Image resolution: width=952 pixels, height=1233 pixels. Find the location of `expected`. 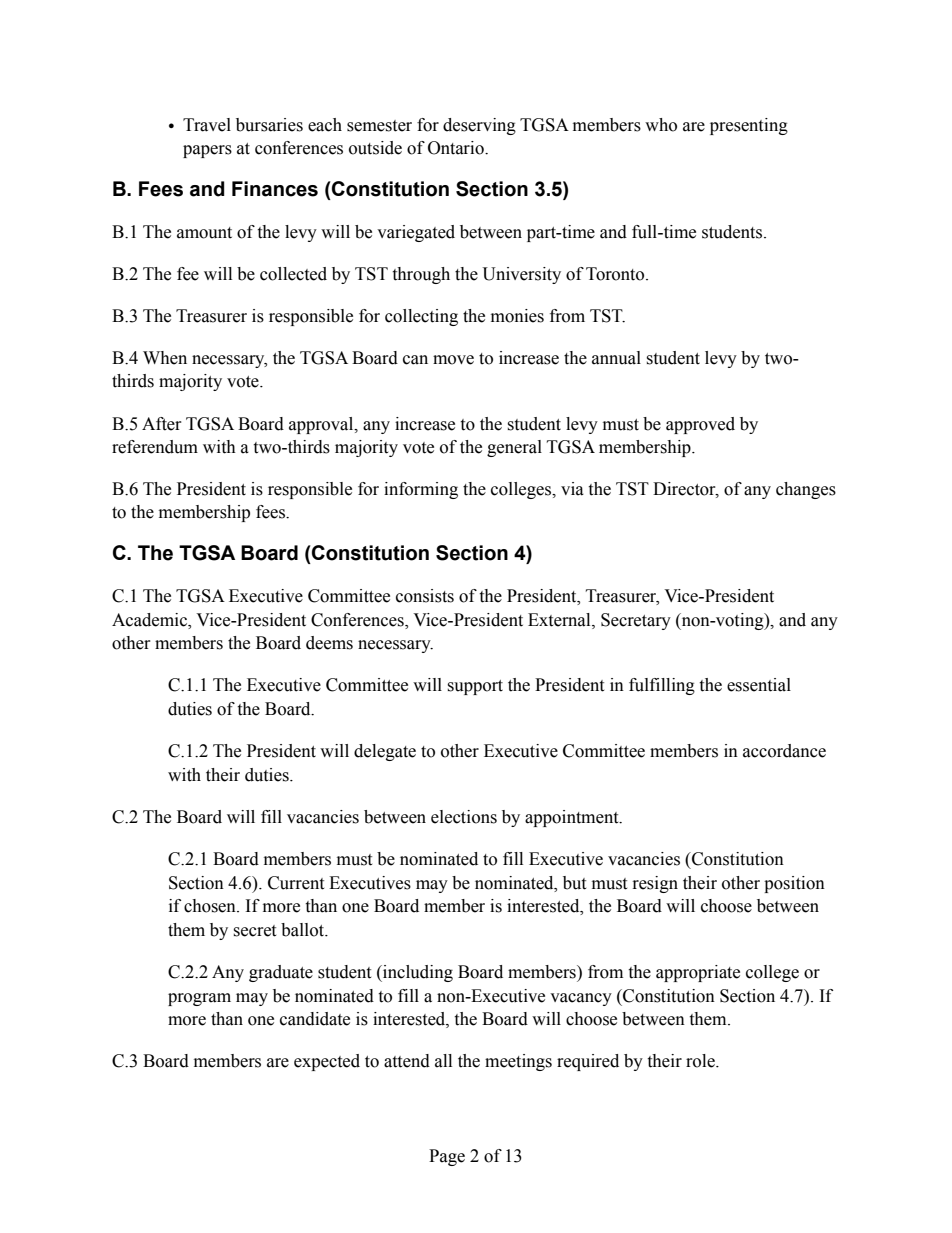

expected is located at coordinates (327, 1062).
